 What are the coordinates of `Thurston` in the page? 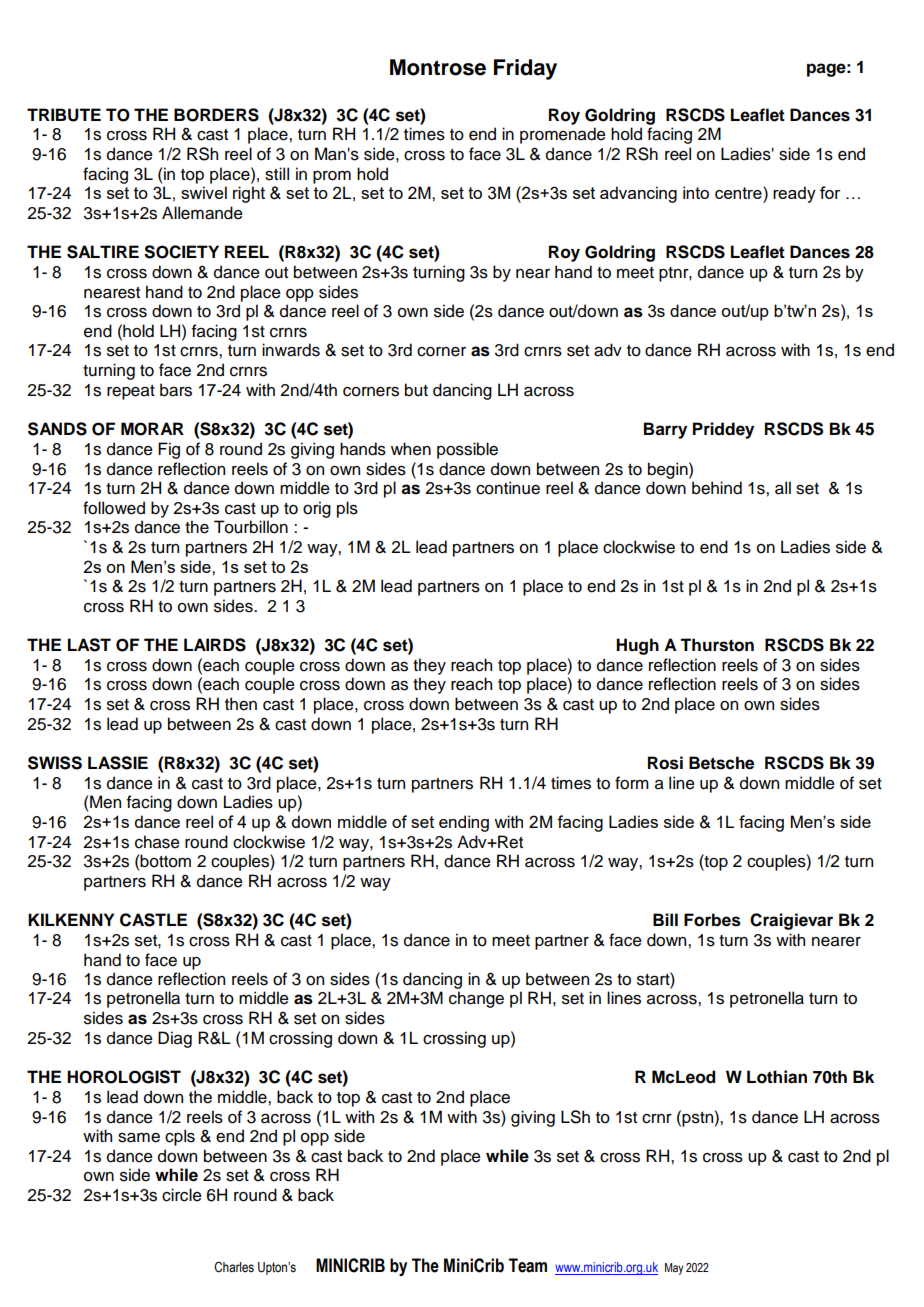 It's located at (717, 645).
